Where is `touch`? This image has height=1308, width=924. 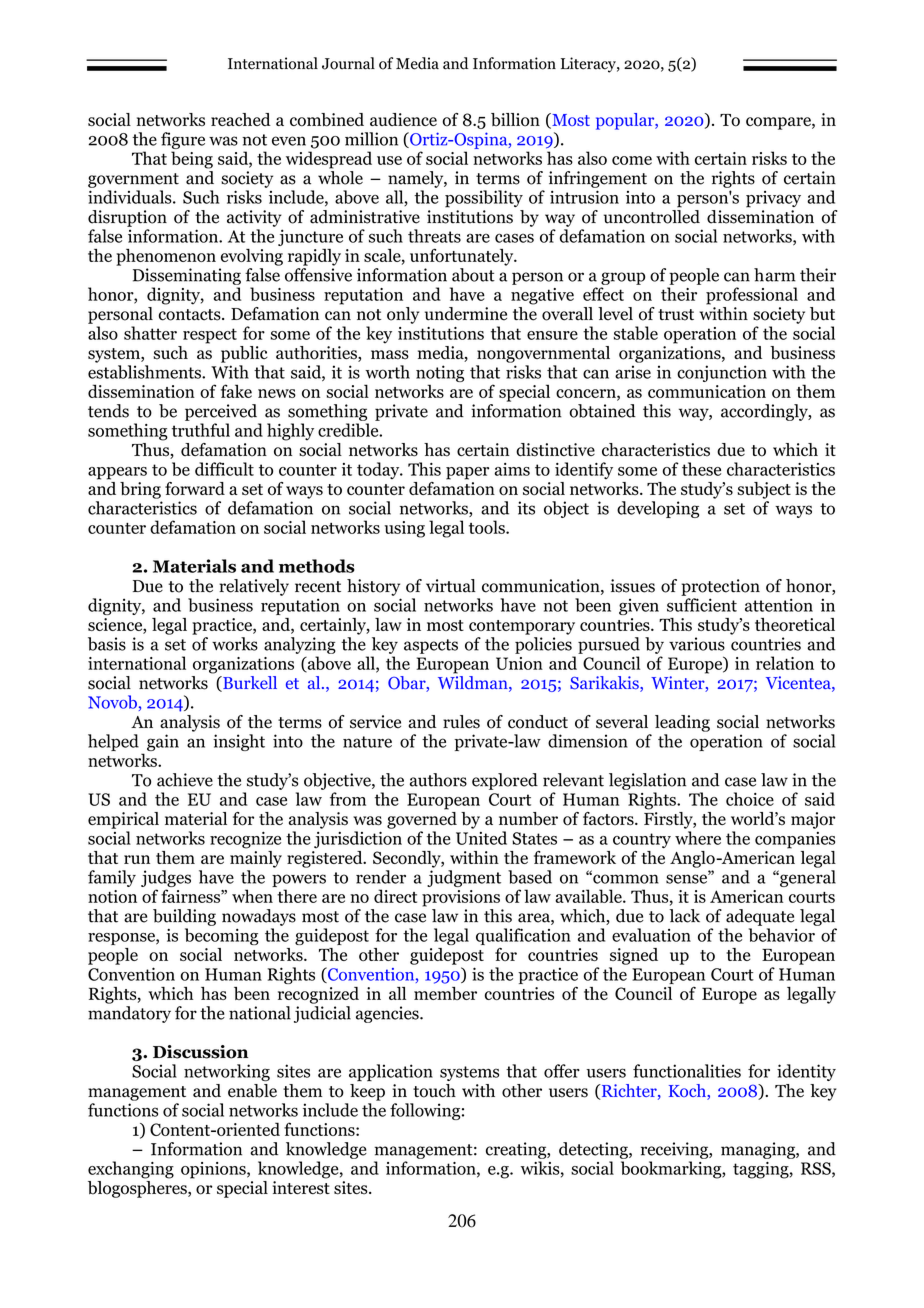
touch is located at coordinates (434, 1091).
